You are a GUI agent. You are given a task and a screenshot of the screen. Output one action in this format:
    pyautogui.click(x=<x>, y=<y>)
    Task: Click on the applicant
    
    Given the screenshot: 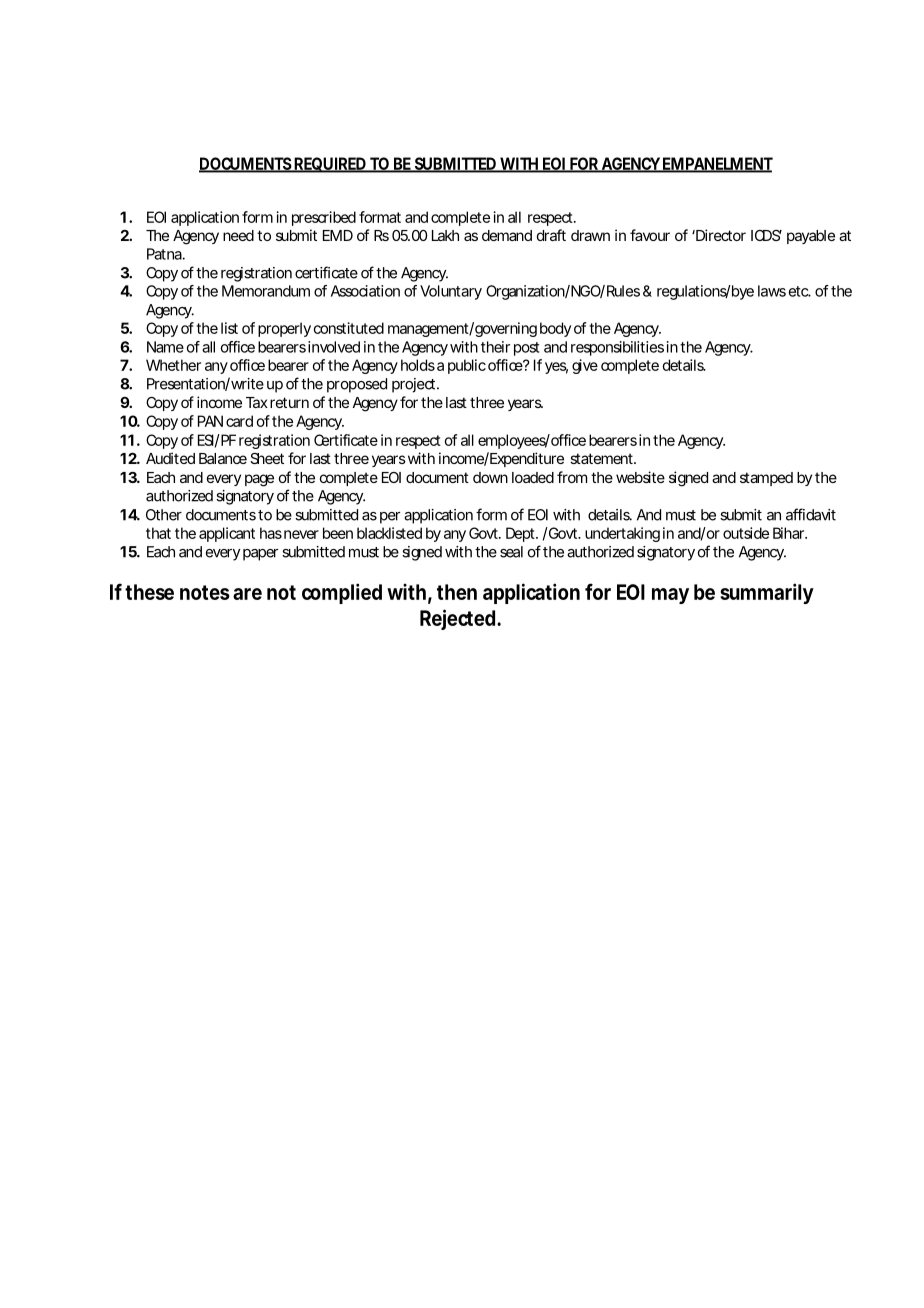 What is the action you would take?
    pyautogui.click(x=227, y=534)
